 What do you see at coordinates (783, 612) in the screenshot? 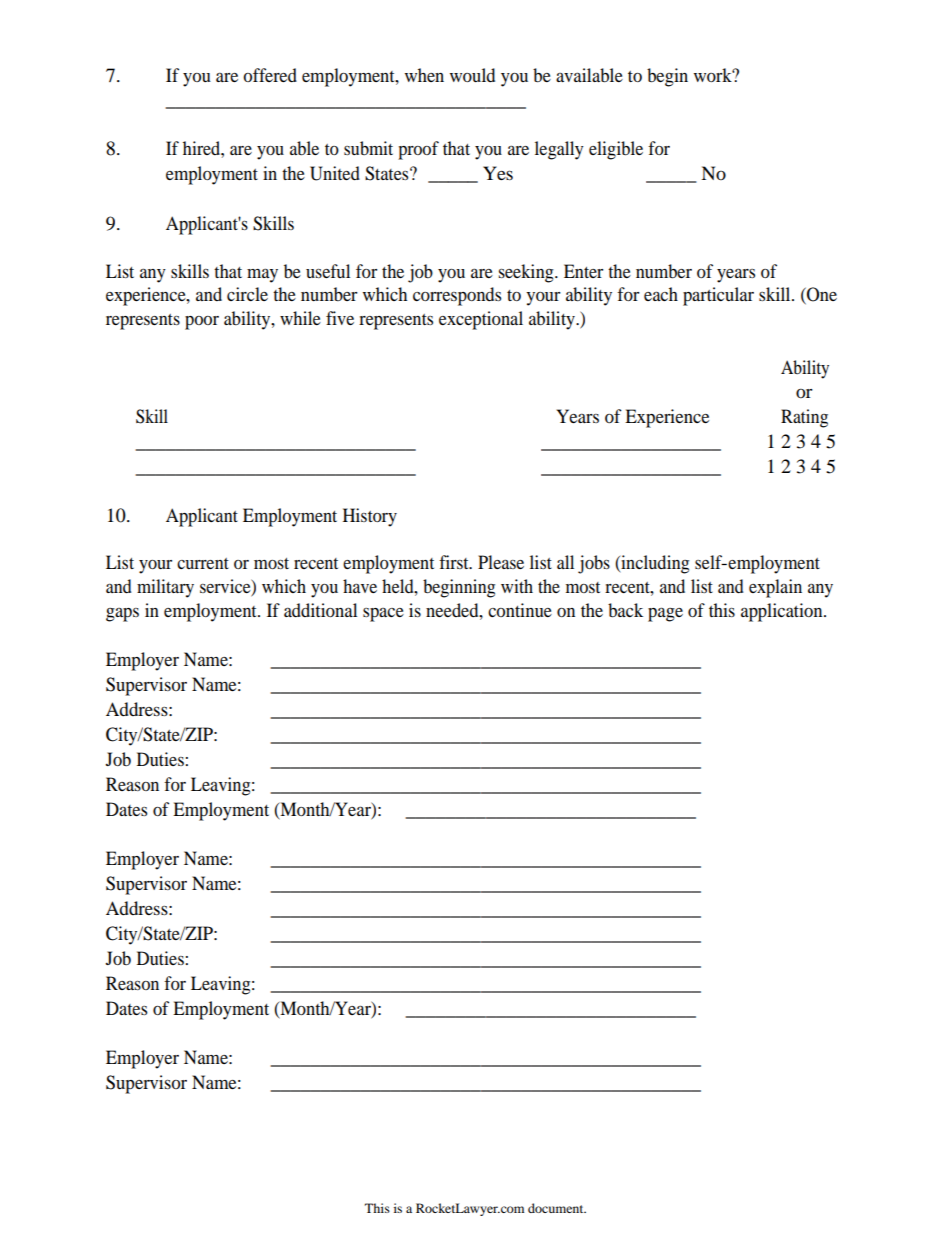
I see `application` at bounding box center [783, 612].
